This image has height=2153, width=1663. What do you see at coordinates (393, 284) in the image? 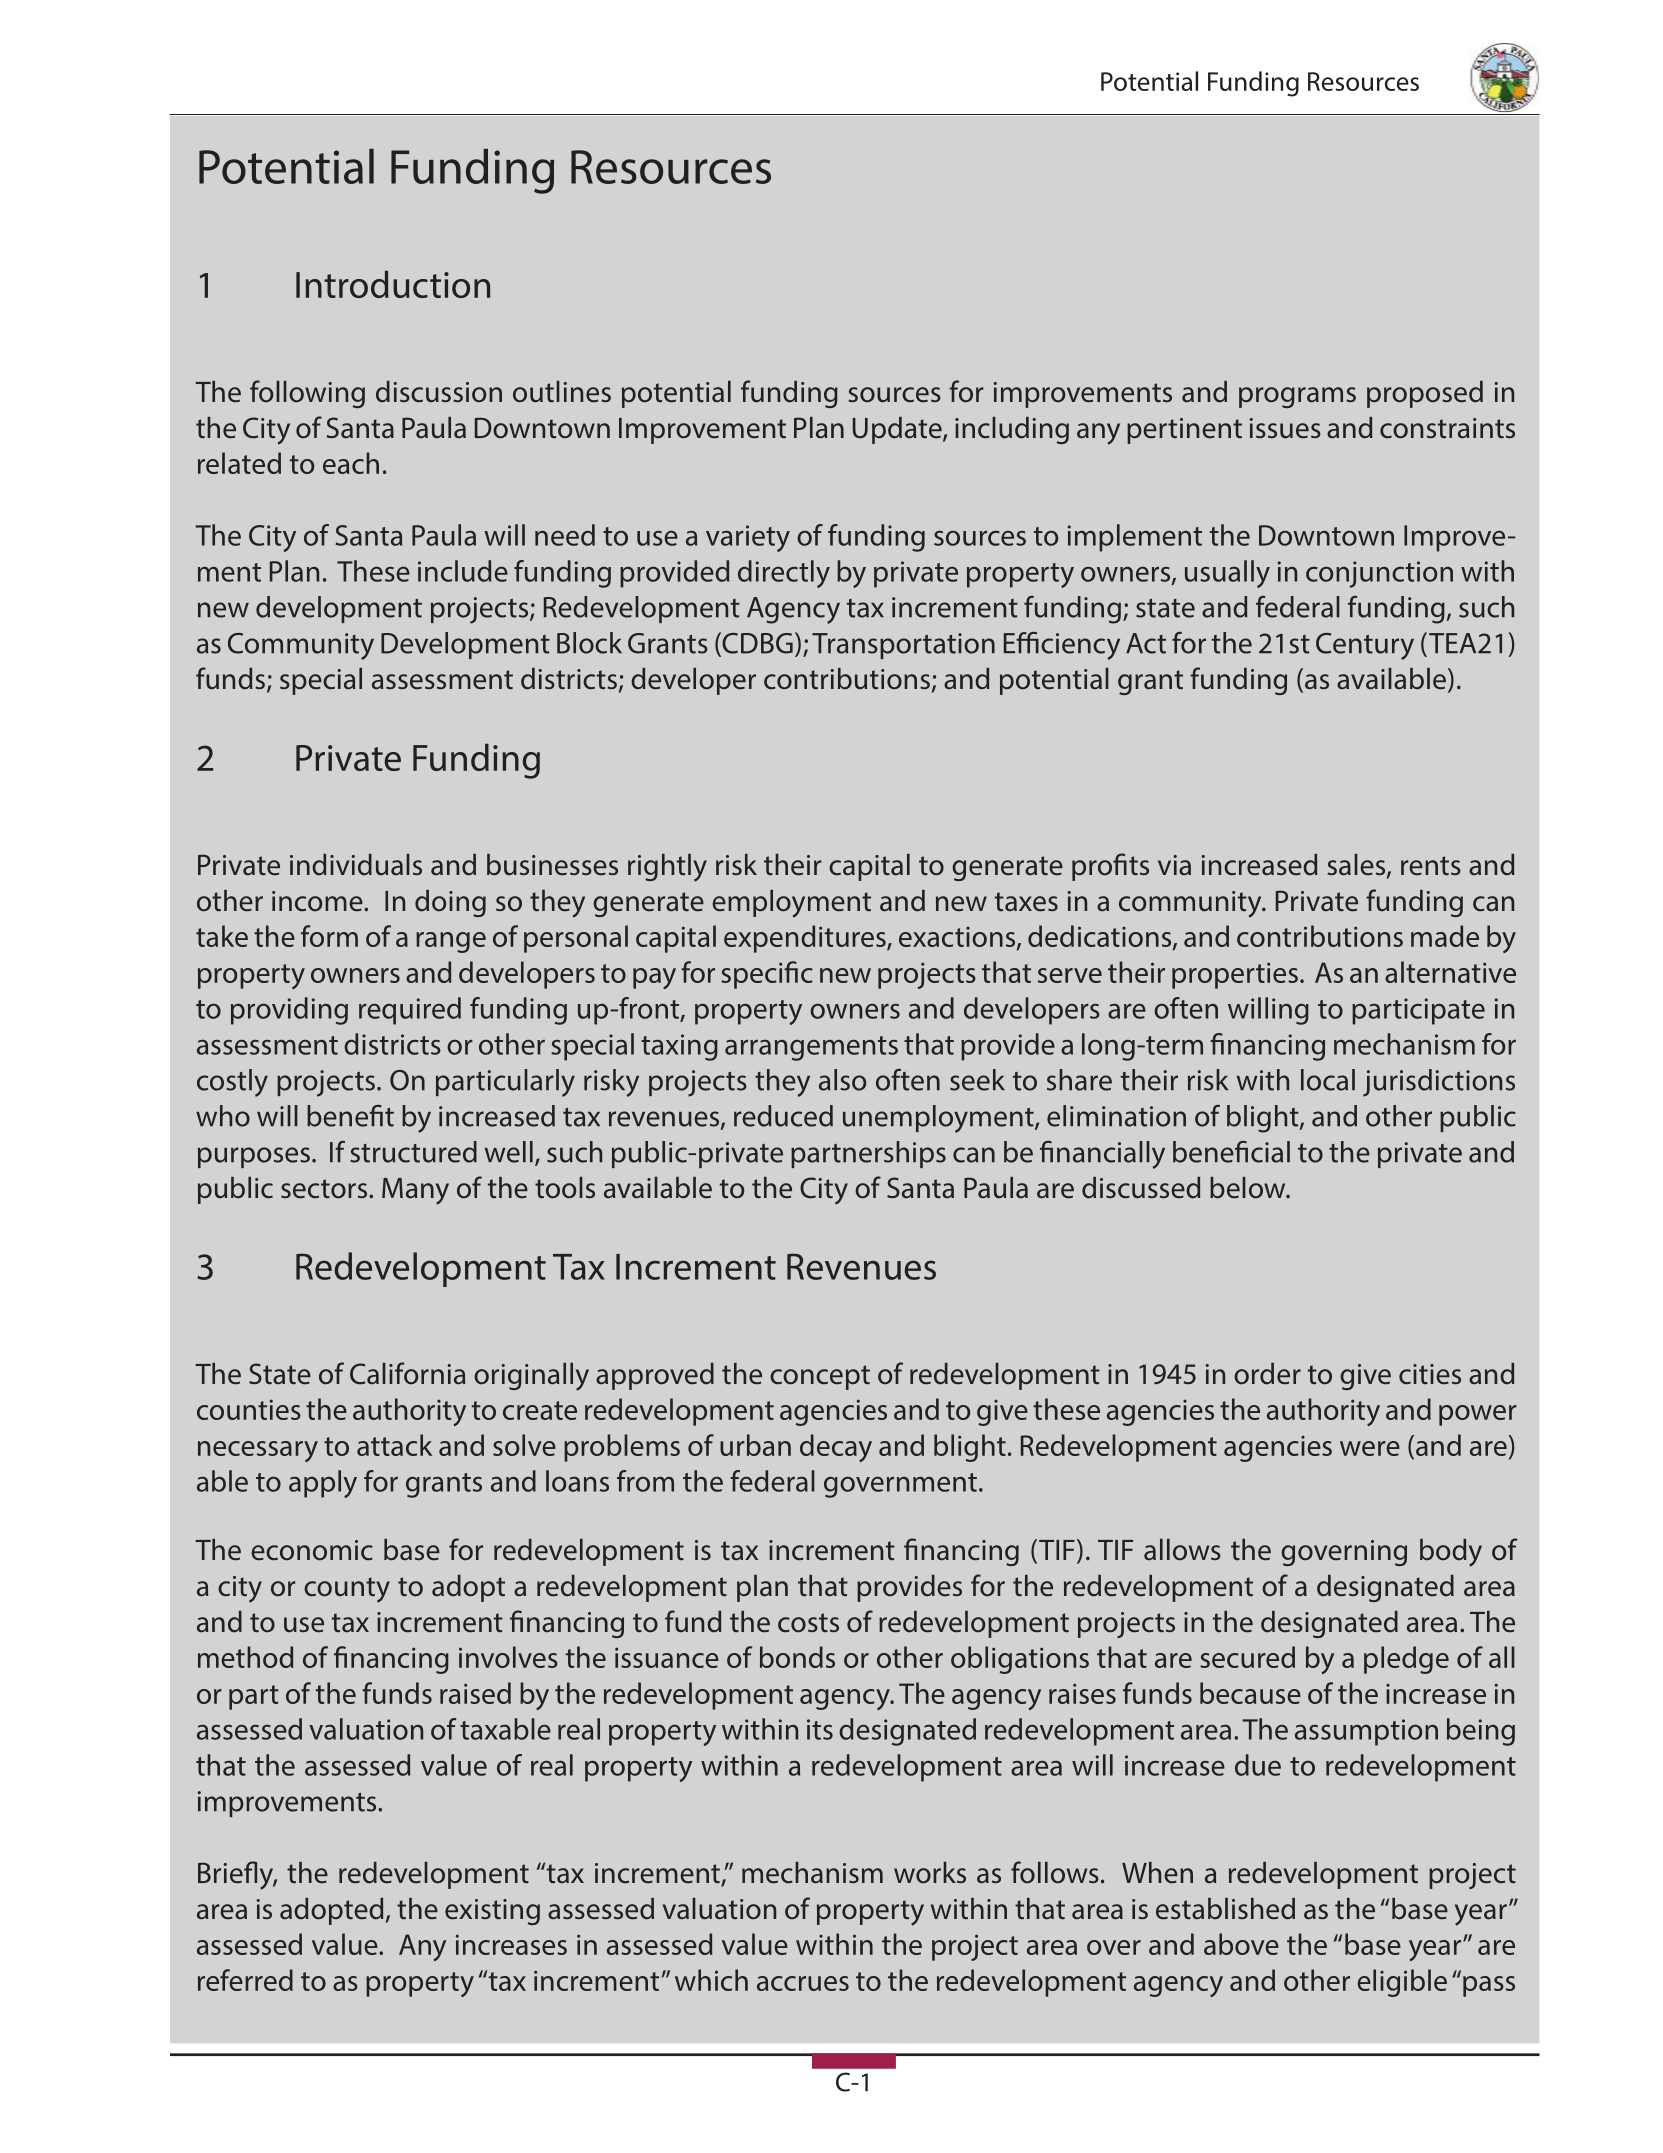
I see `Introduction` at bounding box center [393, 284].
